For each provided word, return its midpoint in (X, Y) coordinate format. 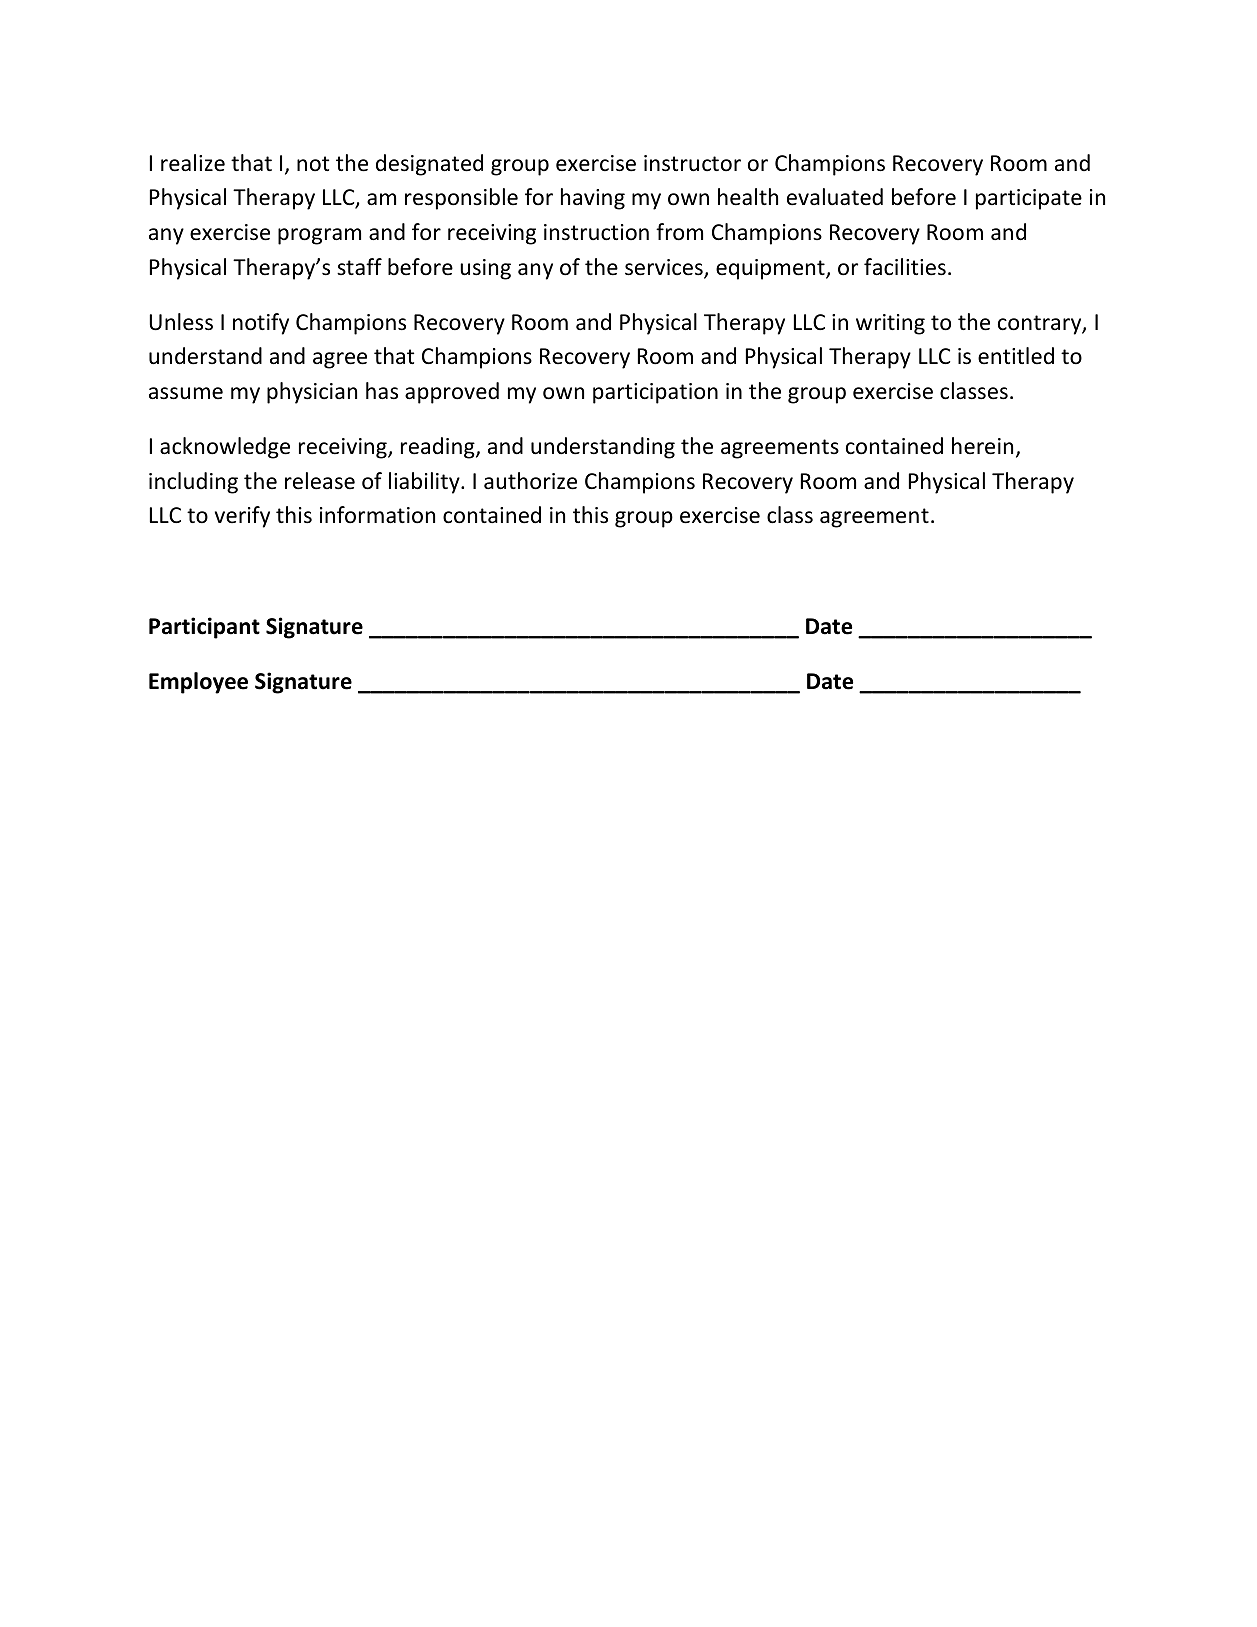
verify (242, 517)
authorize (530, 481)
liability (425, 483)
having (593, 199)
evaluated (835, 197)
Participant (204, 628)
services (665, 268)
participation (655, 393)
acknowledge (225, 448)
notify (261, 324)
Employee (198, 683)
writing (890, 324)
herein (982, 446)
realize (193, 163)
